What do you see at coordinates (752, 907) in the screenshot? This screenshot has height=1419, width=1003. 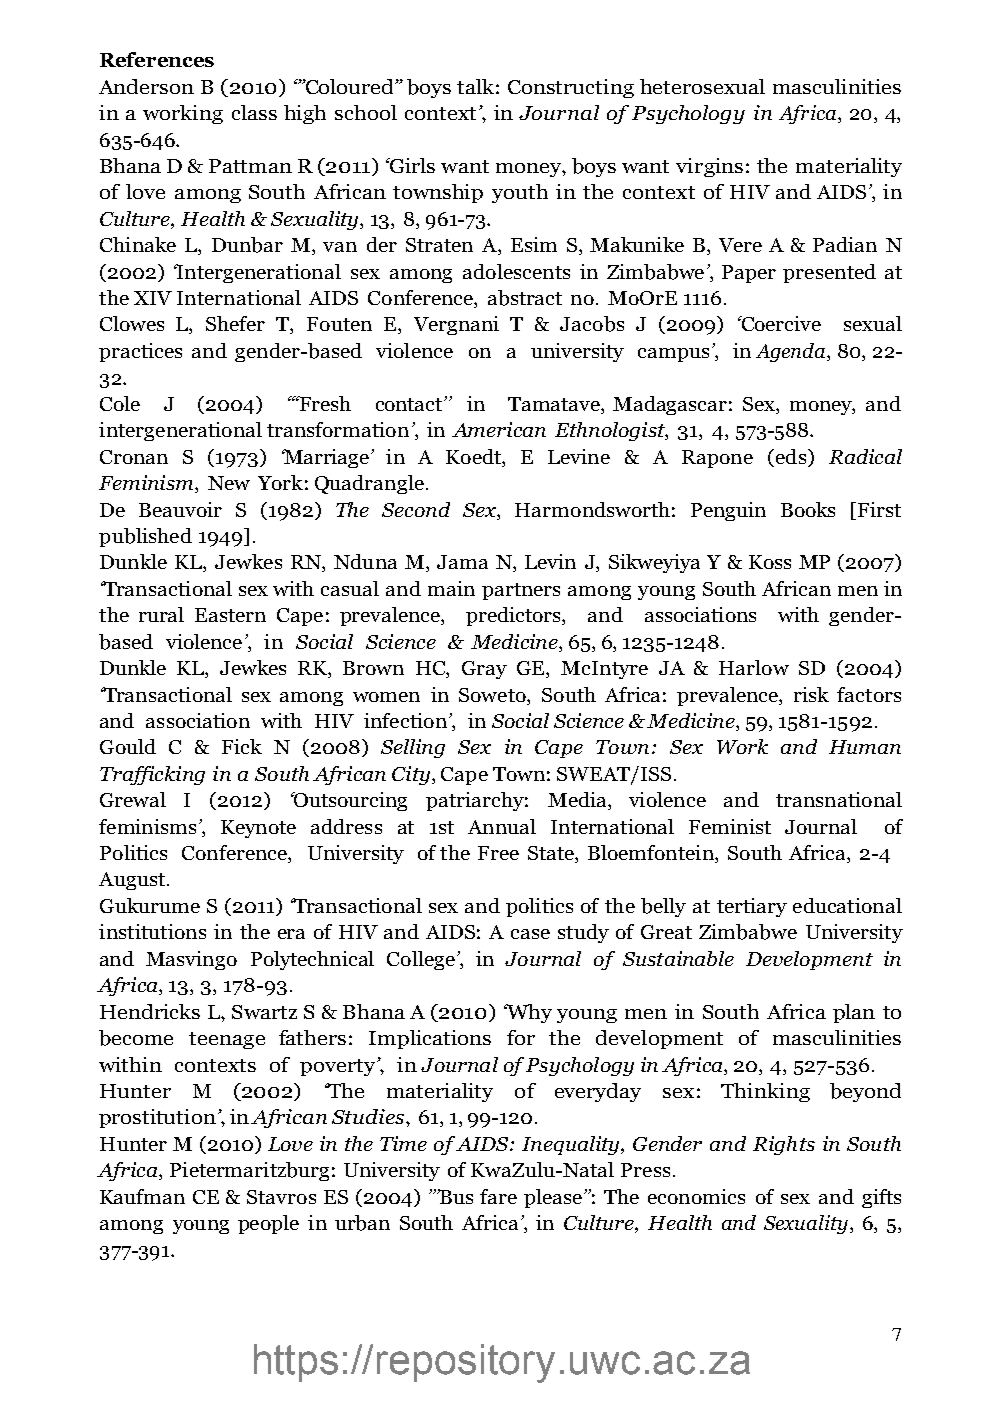 I see `tertiary` at bounding box center [752, 907].
